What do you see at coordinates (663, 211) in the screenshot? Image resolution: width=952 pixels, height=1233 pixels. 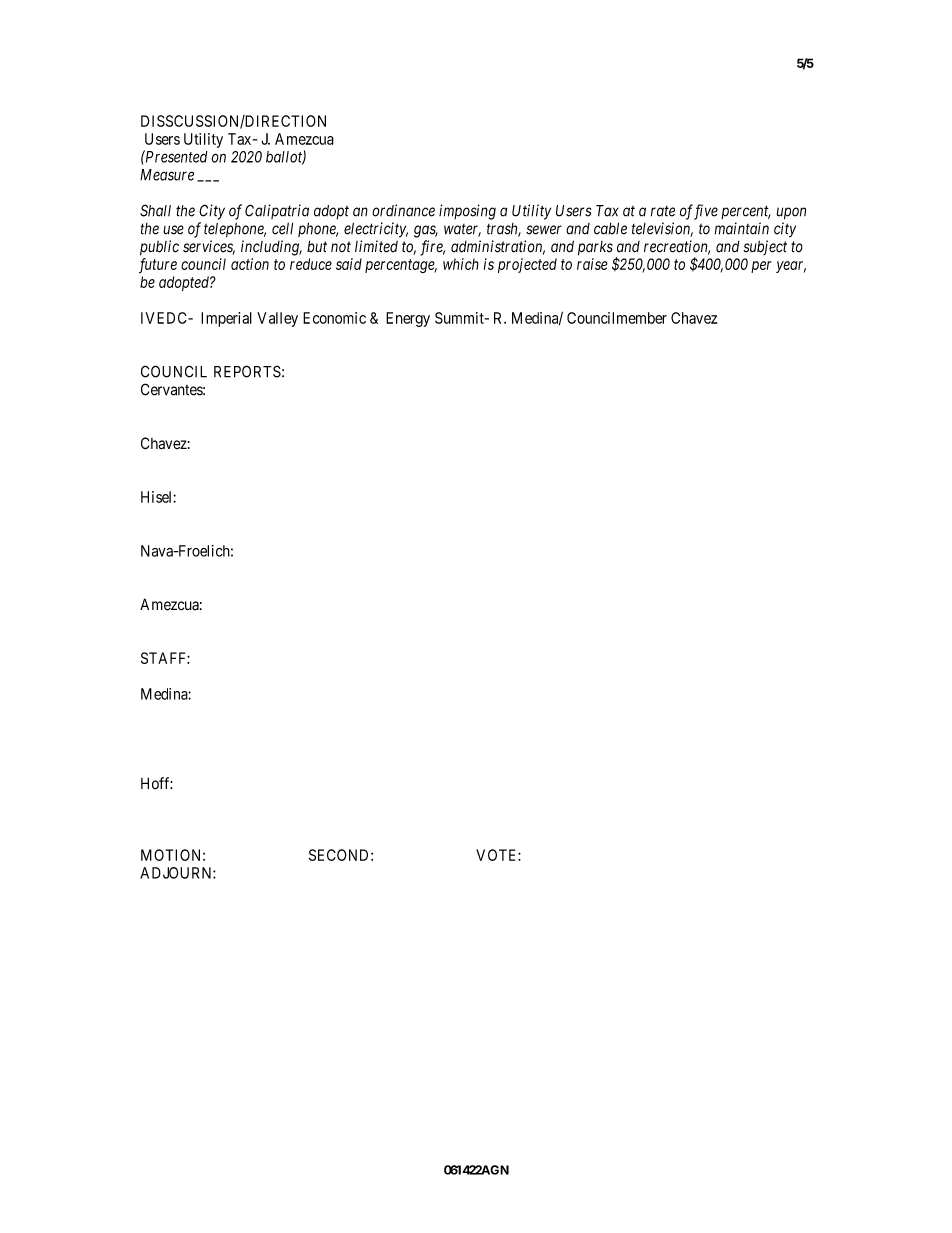 I see `rate` at bounding box center [663, 211].
